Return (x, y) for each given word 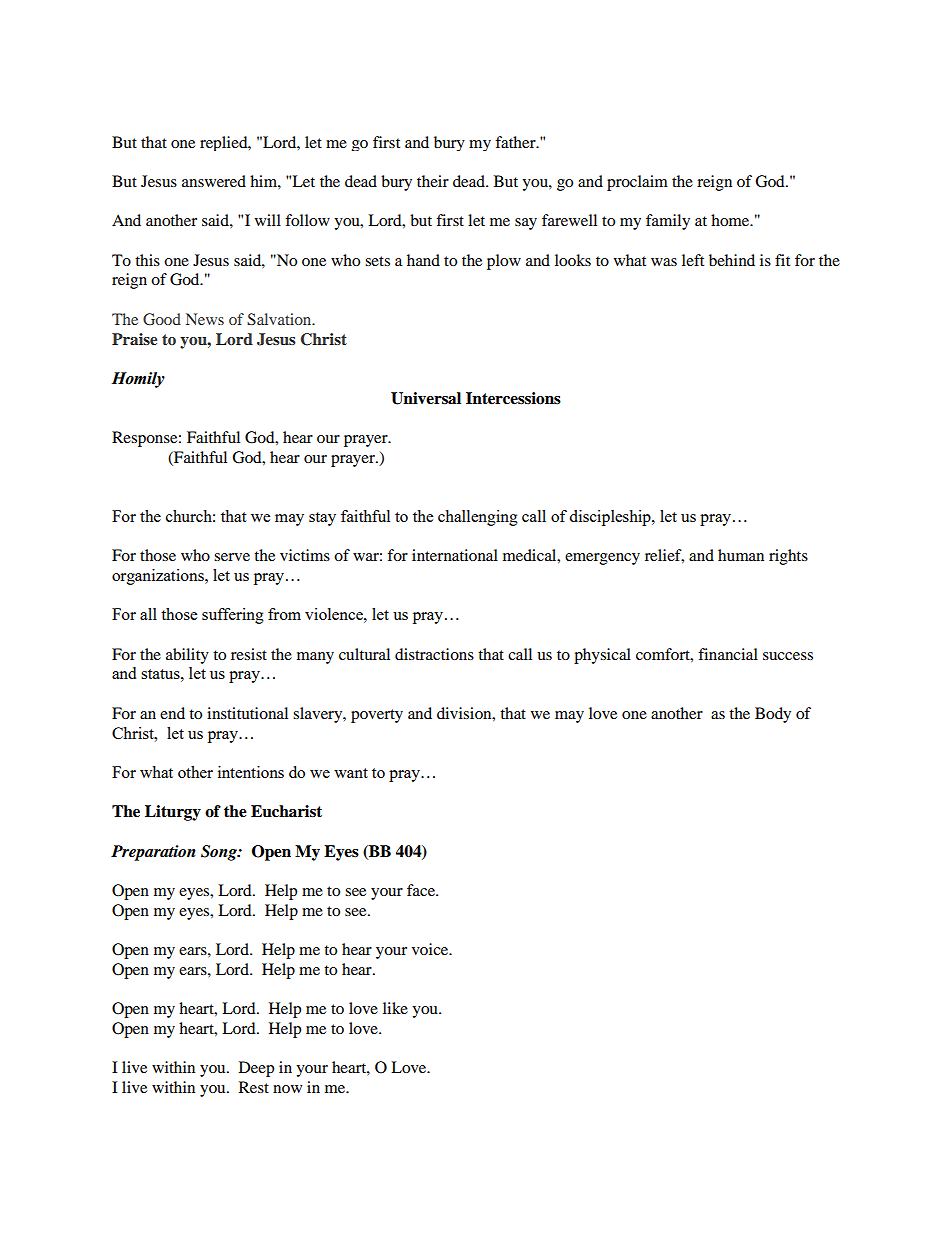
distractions (434, 654)
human (741, 555)
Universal (426, 398)
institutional (247, 713)
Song (220, 853)
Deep (256, 1069)
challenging (478, 518)
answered (214, 181)
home (731, 220)
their (433, 181)
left (693, 260)
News (205, 319)
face (422, 890)
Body (773, 715)
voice (431, 949)
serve (232, 557)
